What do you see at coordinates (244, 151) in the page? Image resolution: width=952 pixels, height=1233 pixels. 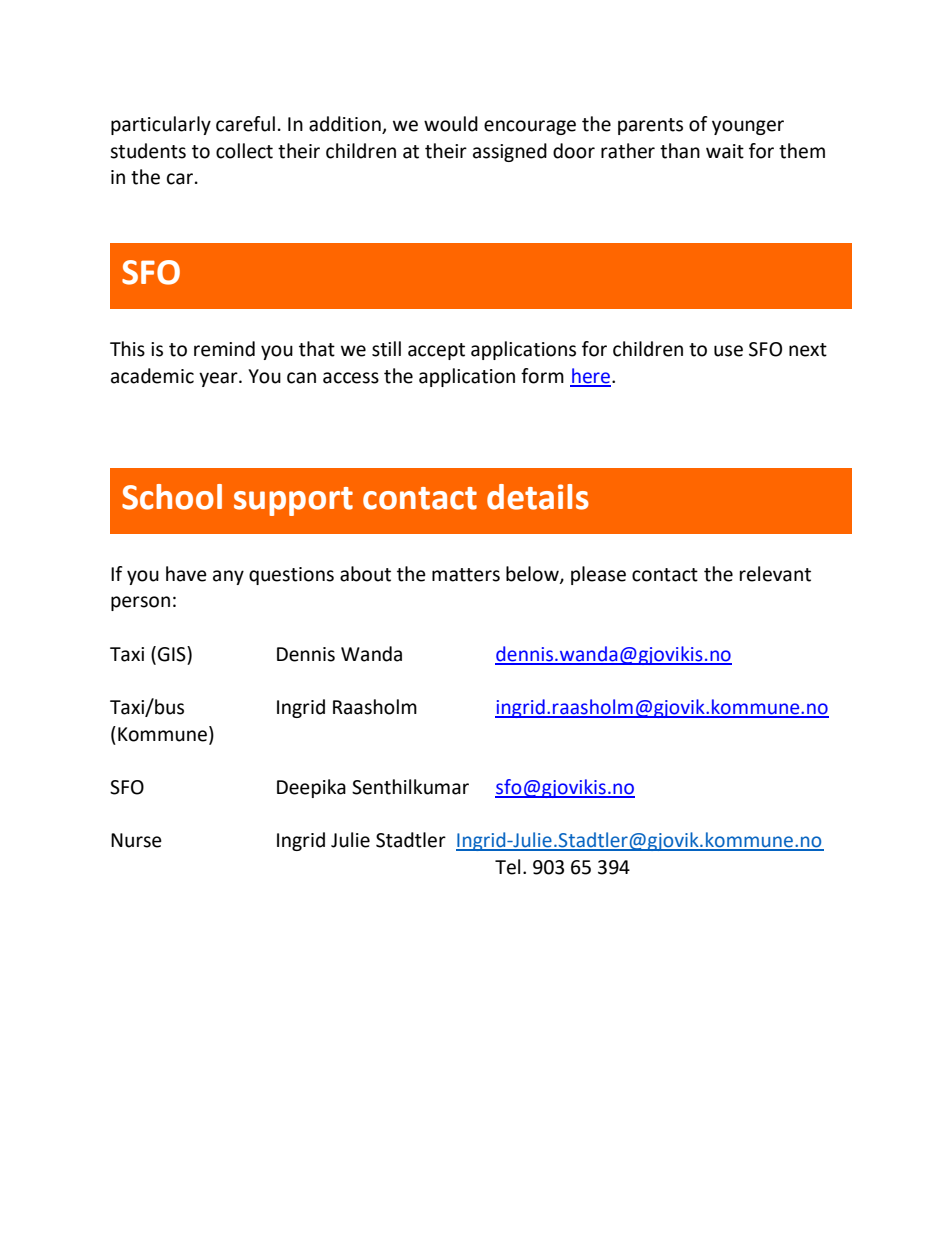 I see `collect` at bounding box center [244, 151].
